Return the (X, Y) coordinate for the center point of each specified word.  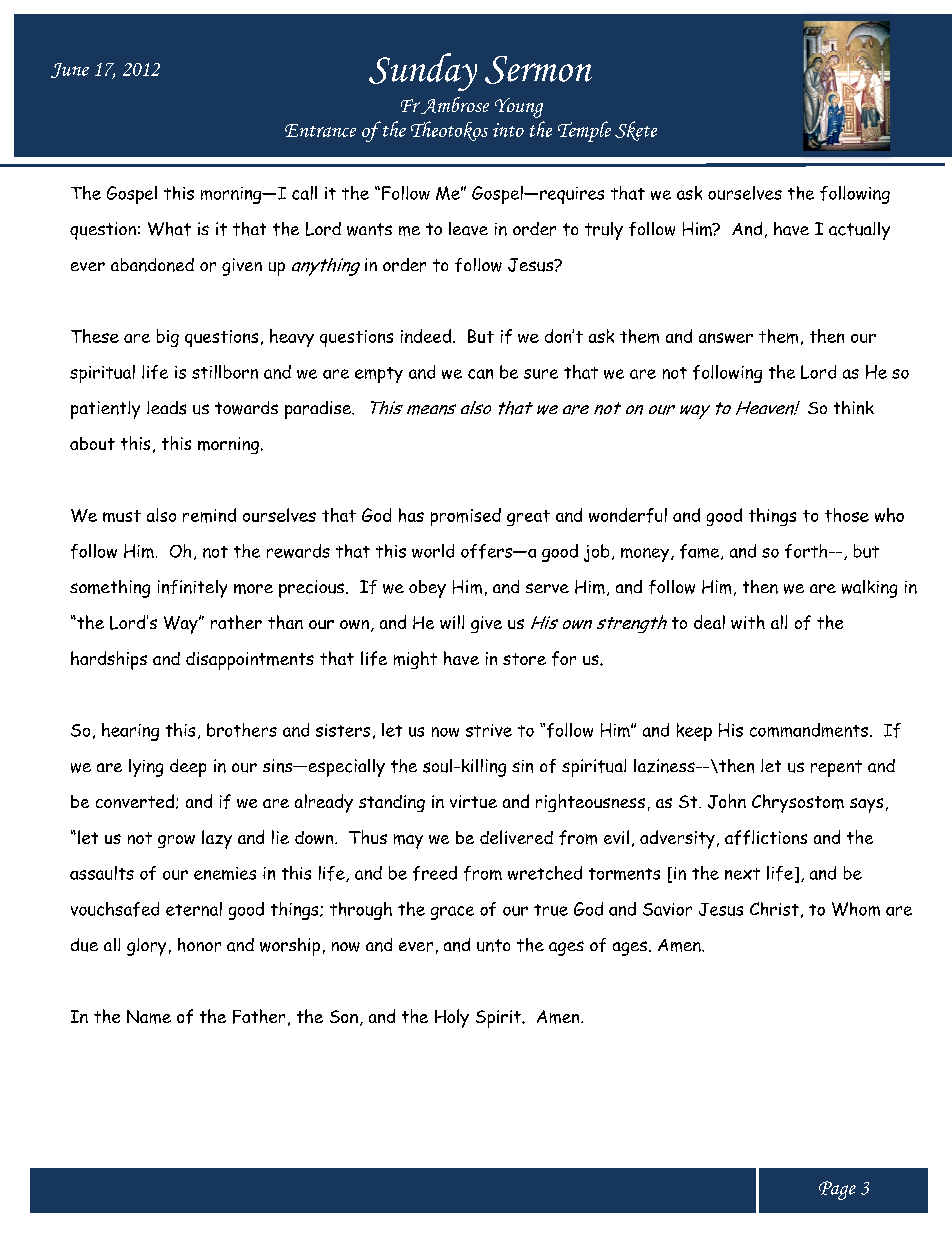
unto (493, 945)
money (645, 555)
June (70, 70)
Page (837, 1190)
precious (311, 589)
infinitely (192, 589)
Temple (584, 131)
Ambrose (454, 105)
